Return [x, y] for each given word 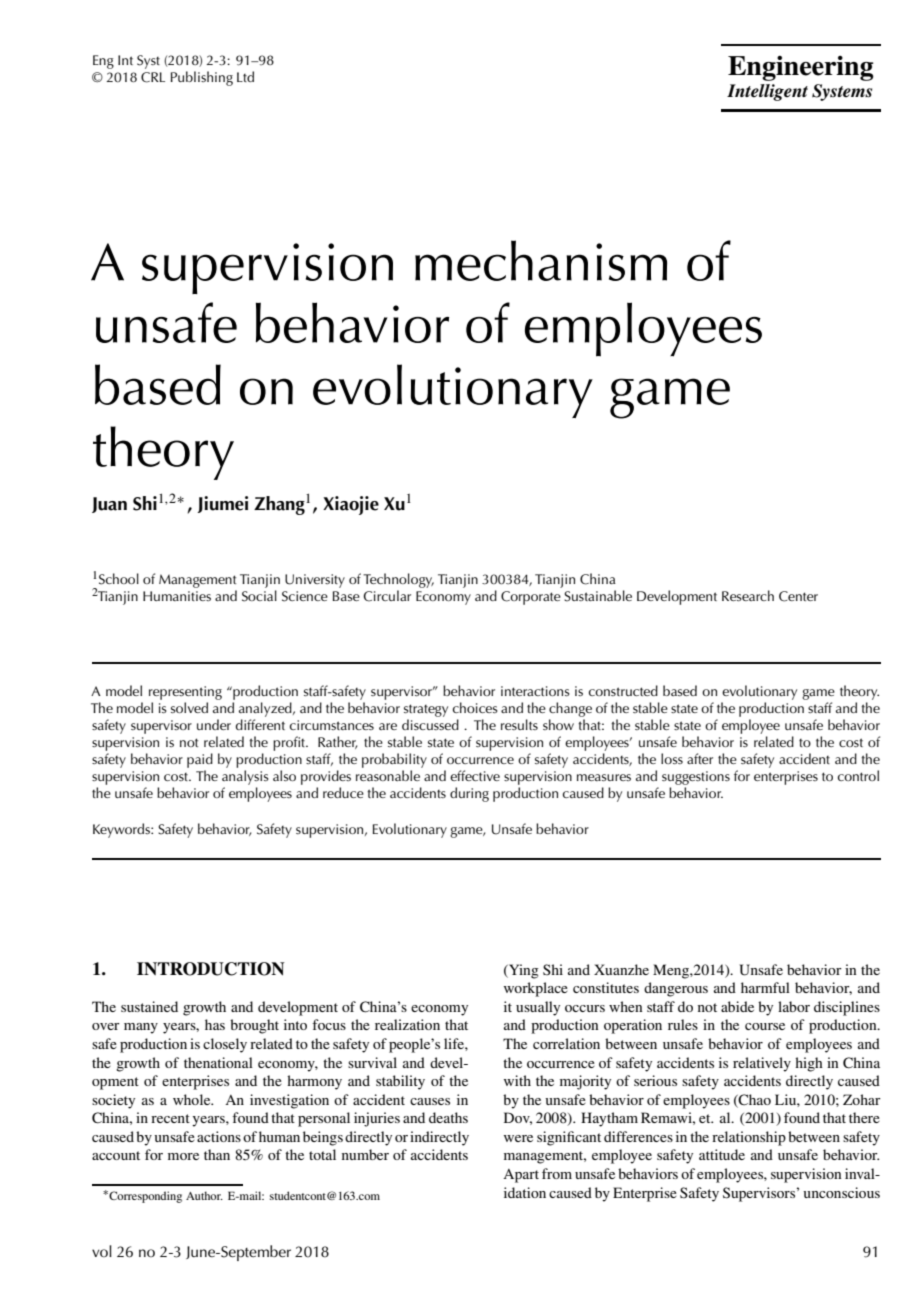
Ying [523, 971]
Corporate [531, 598]
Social [259, 596]
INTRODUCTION [211, 969]
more [183, 1156]
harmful [765, 987]
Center [798, 596]
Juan [109, 505]
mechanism [541, 260]
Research [748, 595]
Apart [521, 1176]
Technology [398, 580]
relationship [749, 1138]
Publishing [202, 78]
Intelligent [767, 92]
